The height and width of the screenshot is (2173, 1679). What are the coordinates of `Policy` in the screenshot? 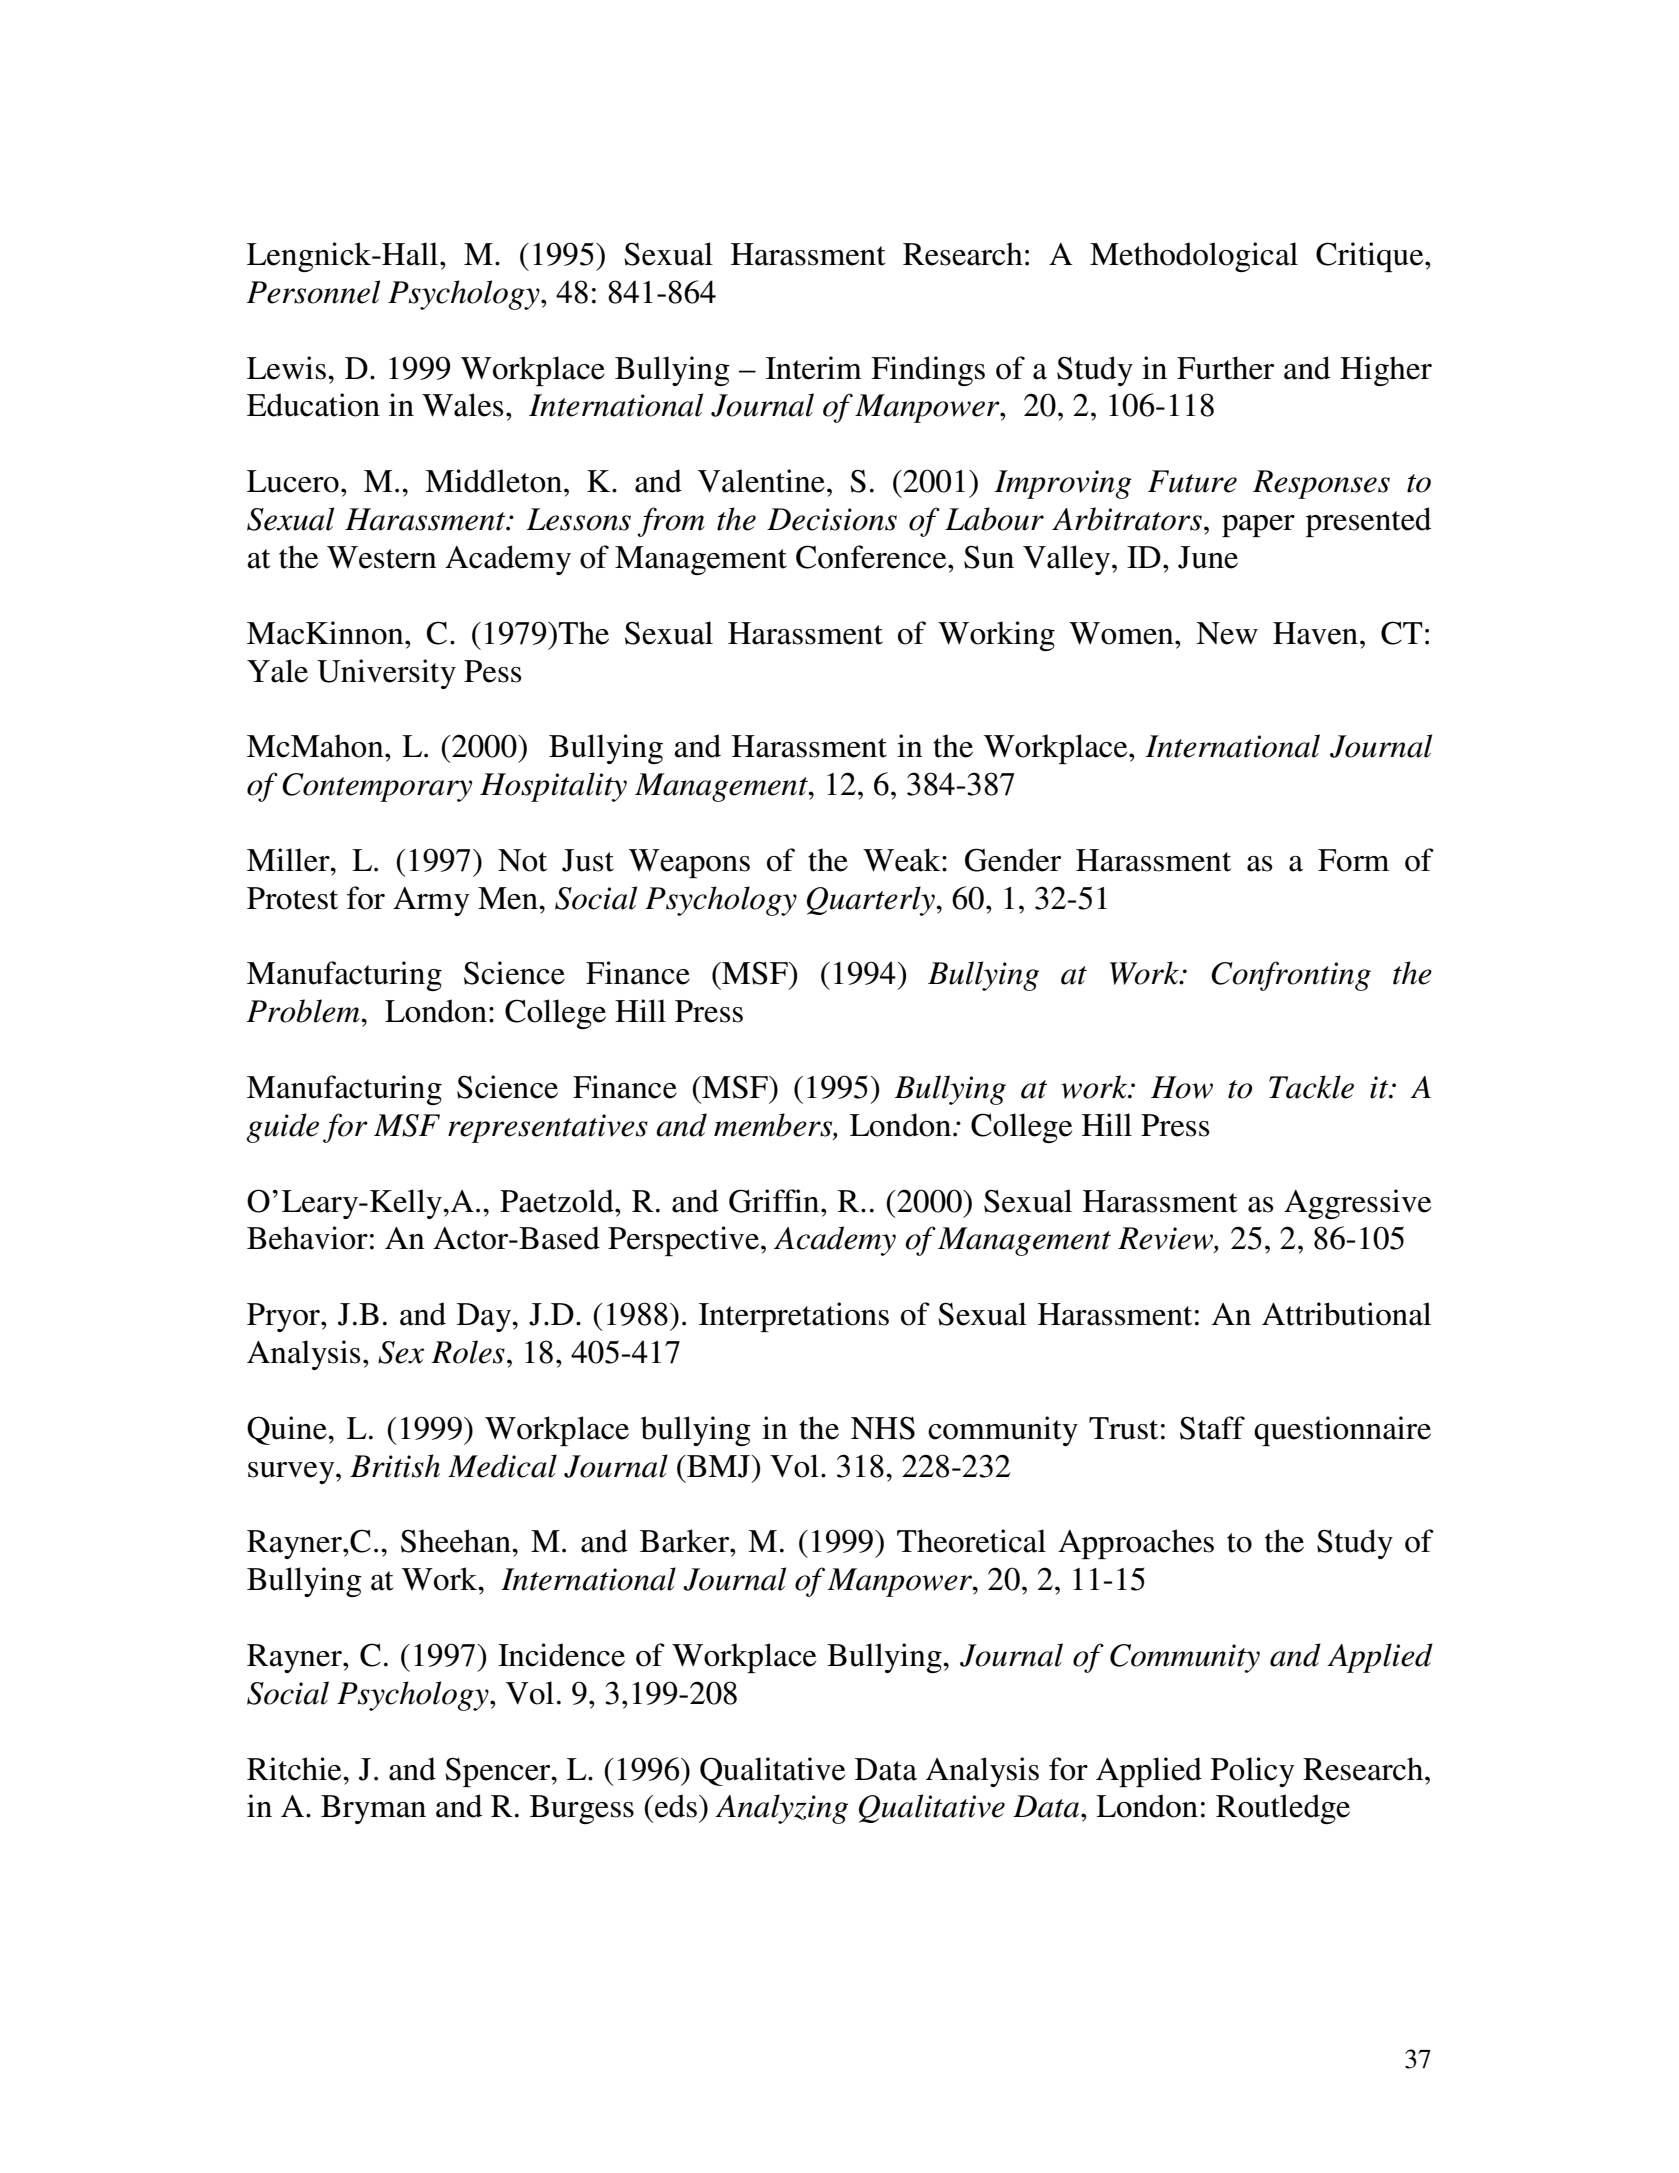 It's located at (1253, 1772).
